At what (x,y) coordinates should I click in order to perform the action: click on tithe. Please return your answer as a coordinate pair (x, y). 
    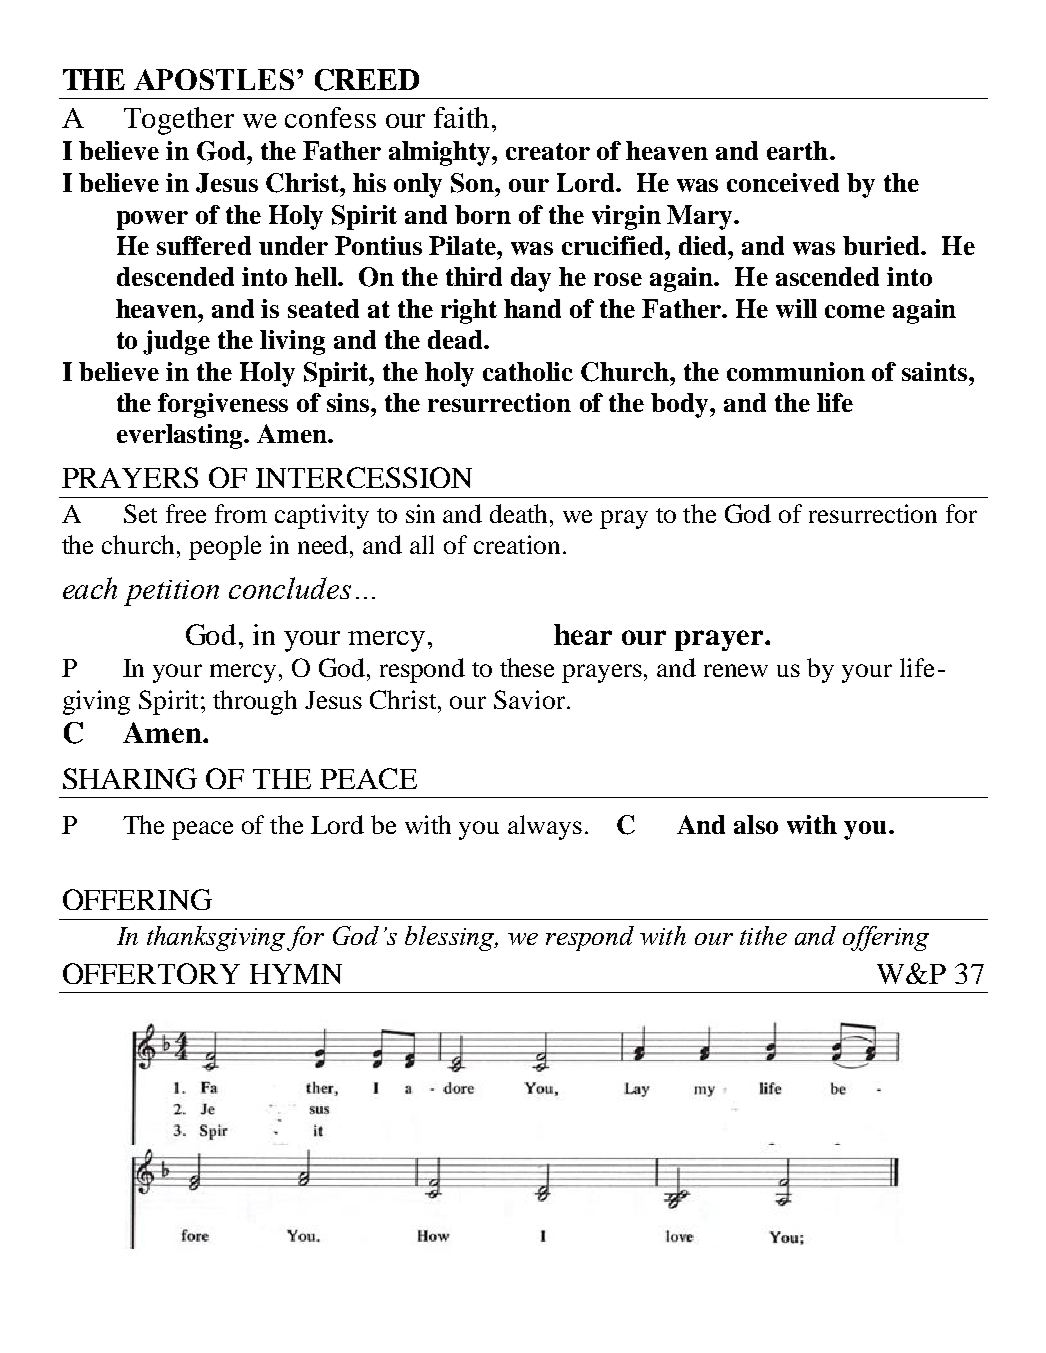
    Looking at the image, I should click on (763, 935).
